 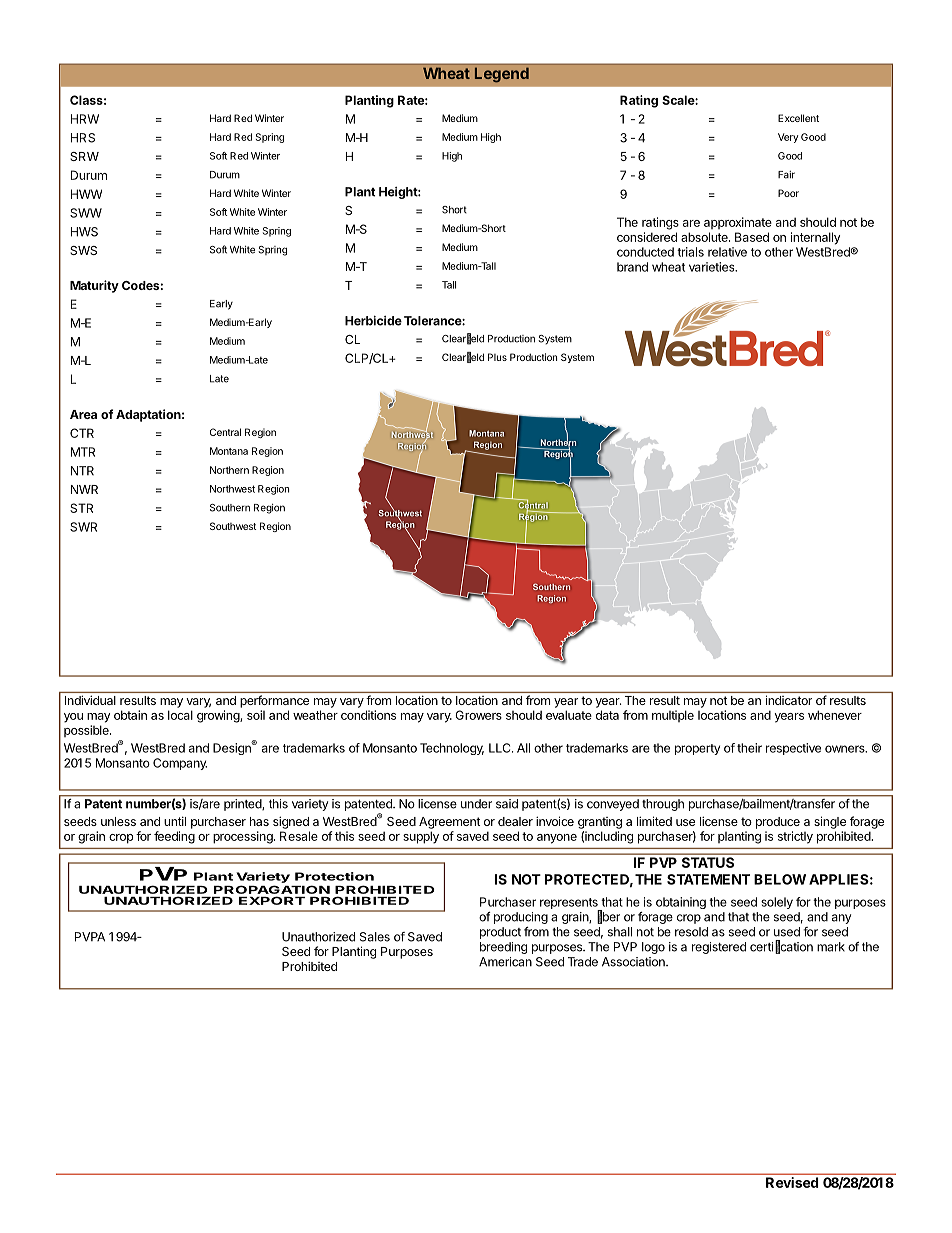 What do you see at coordinates (502, 75) in the page?
I see `Legend` at bounding box center [502, 75].
